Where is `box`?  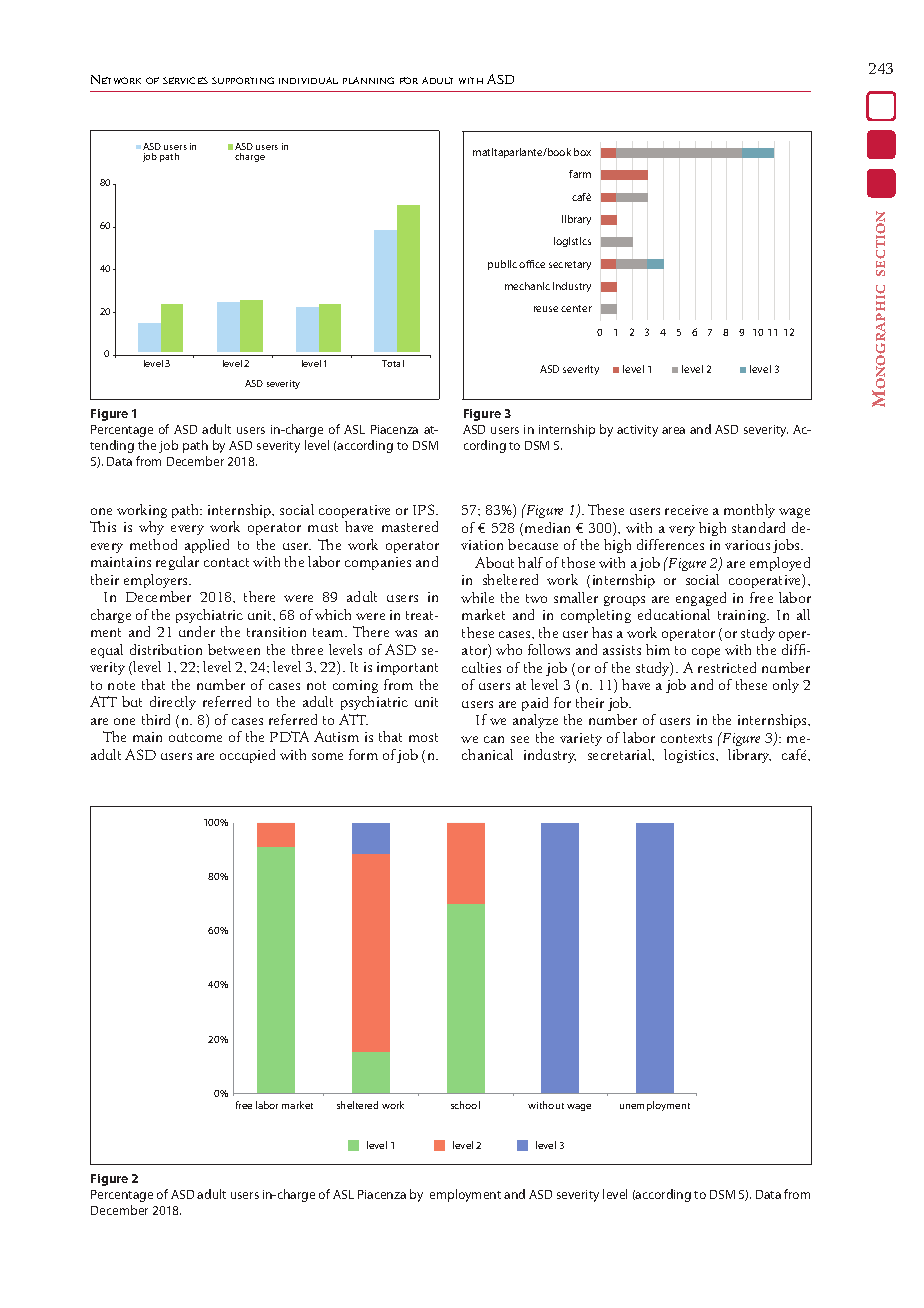 box is located at coordinates (582, 152).
